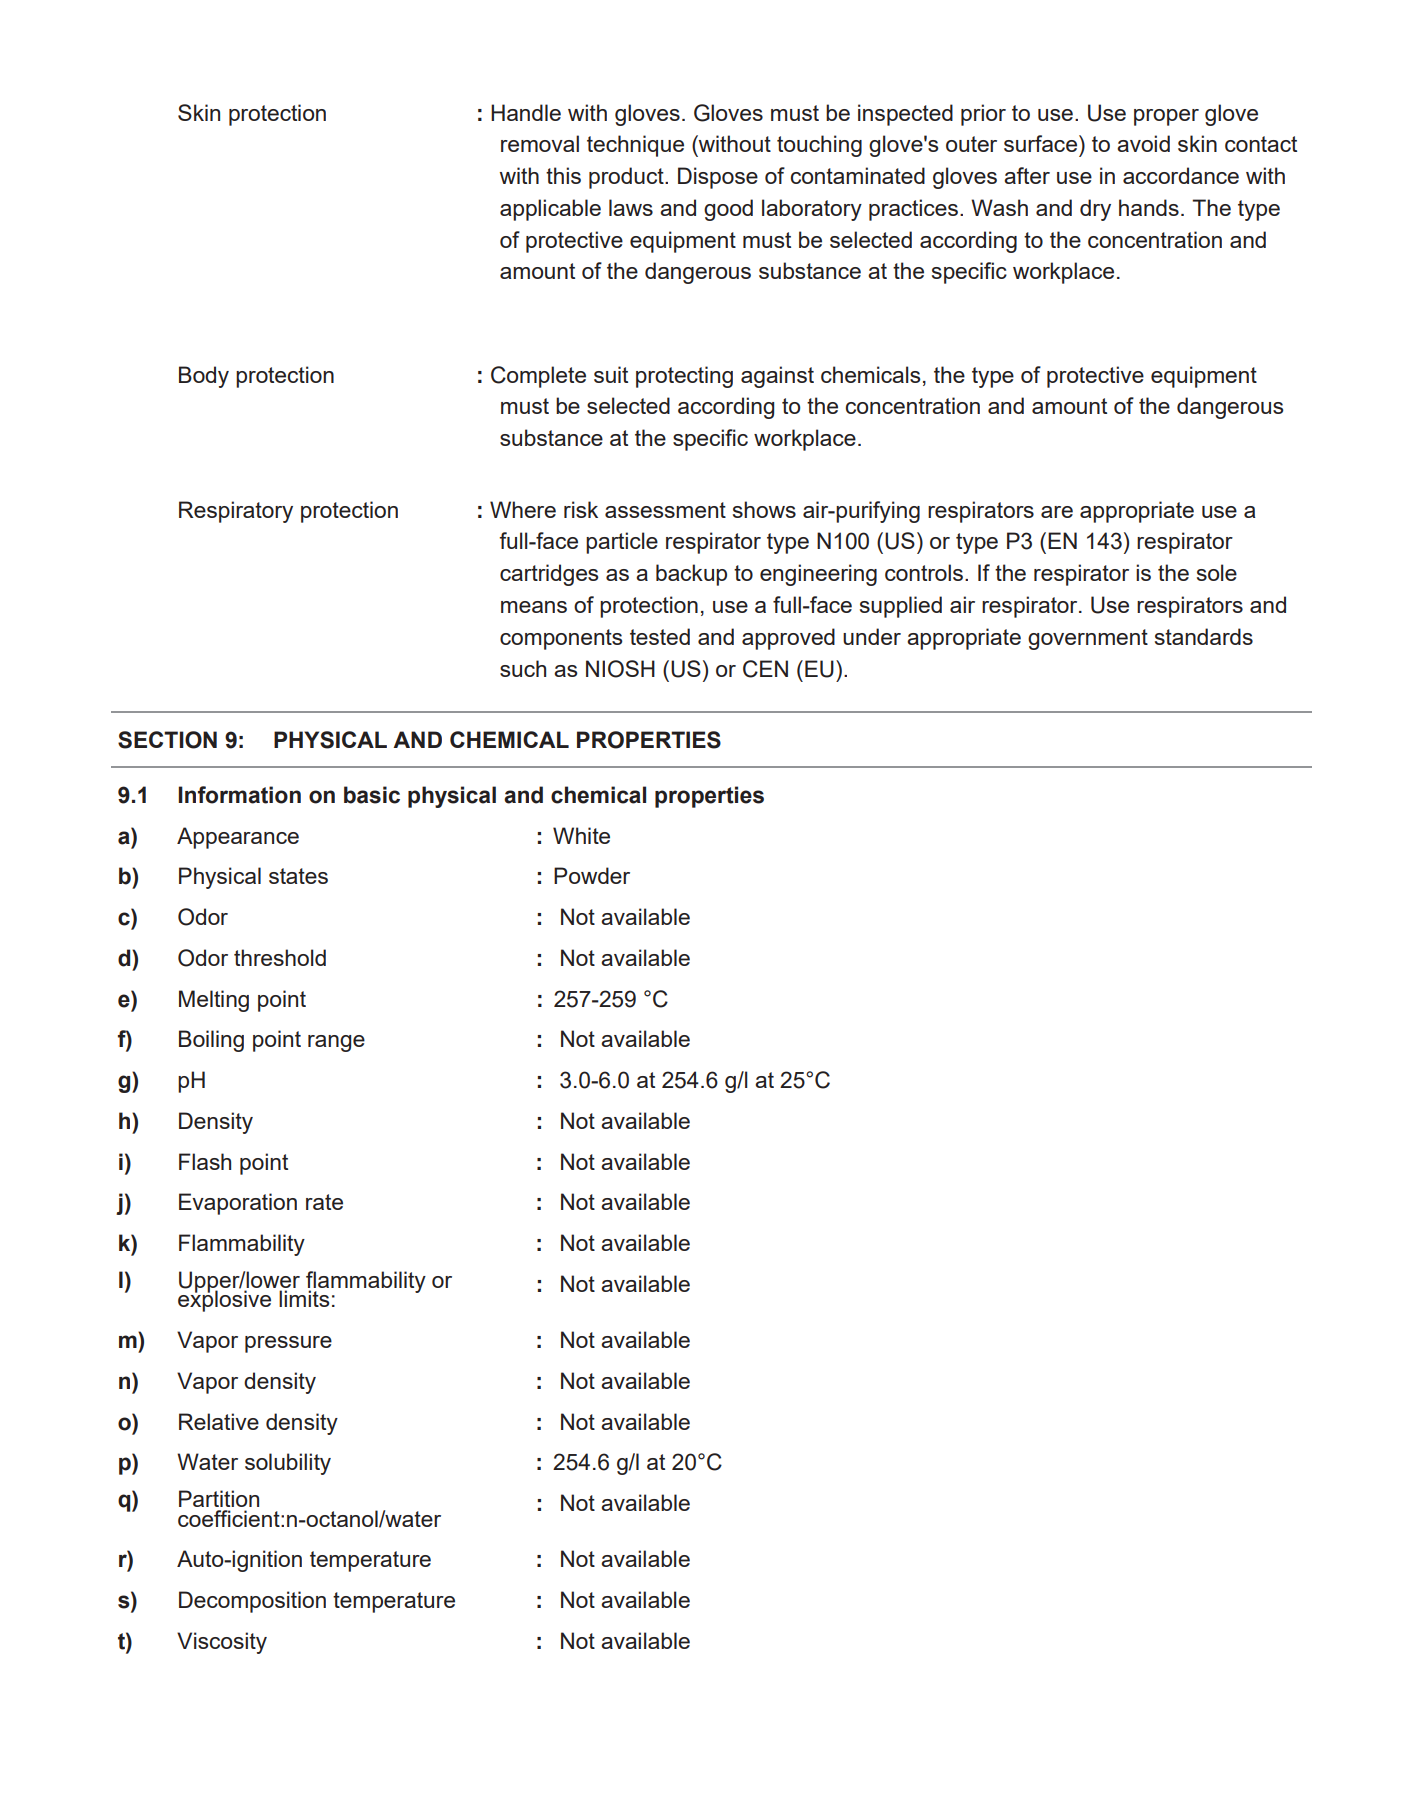  Describe the element at coordinates (167, 740) in the page. I see `SECTION` at that location.
